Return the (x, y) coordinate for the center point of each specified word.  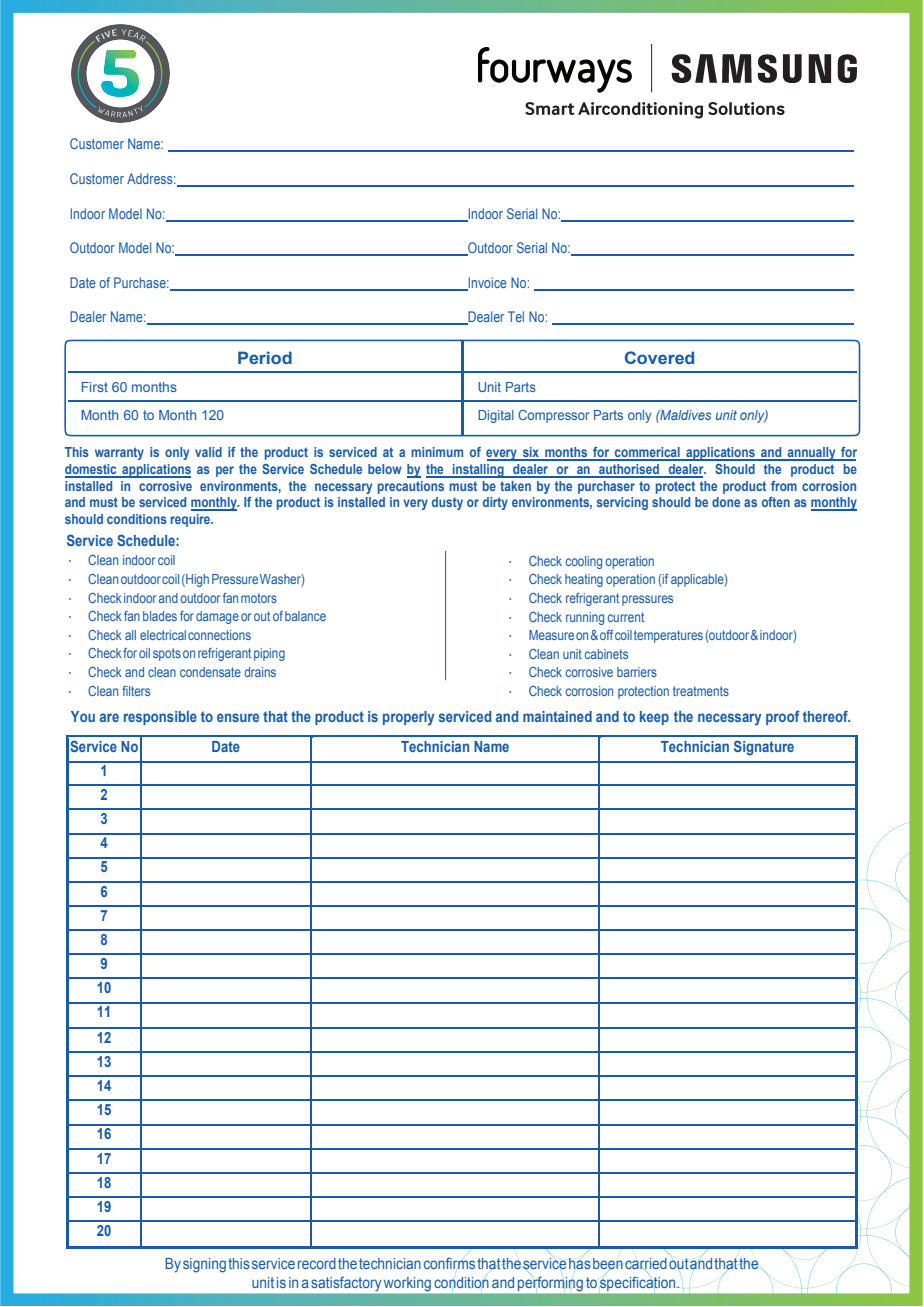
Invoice (486, 283)
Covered (659, 357)
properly (408, 718)
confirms (449, 1263)
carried (646, 1264)
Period (265, 357)
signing (204, 1265)
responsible (160, 718)
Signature (764, 748)
